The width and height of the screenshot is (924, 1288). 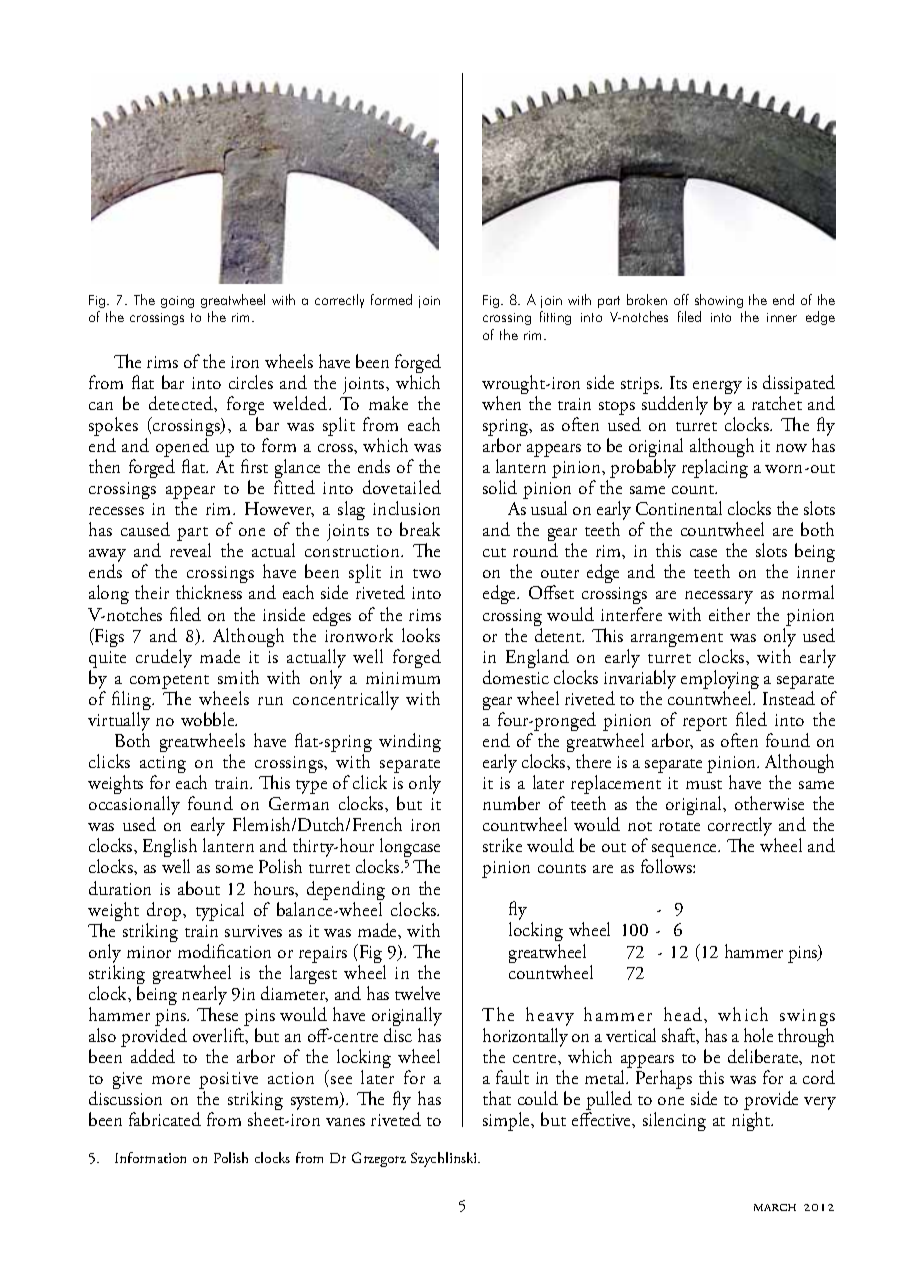 What do you see at coordinates (719, 301) in the screenshot?
I see `showing` at bounding box center [719, 301].
